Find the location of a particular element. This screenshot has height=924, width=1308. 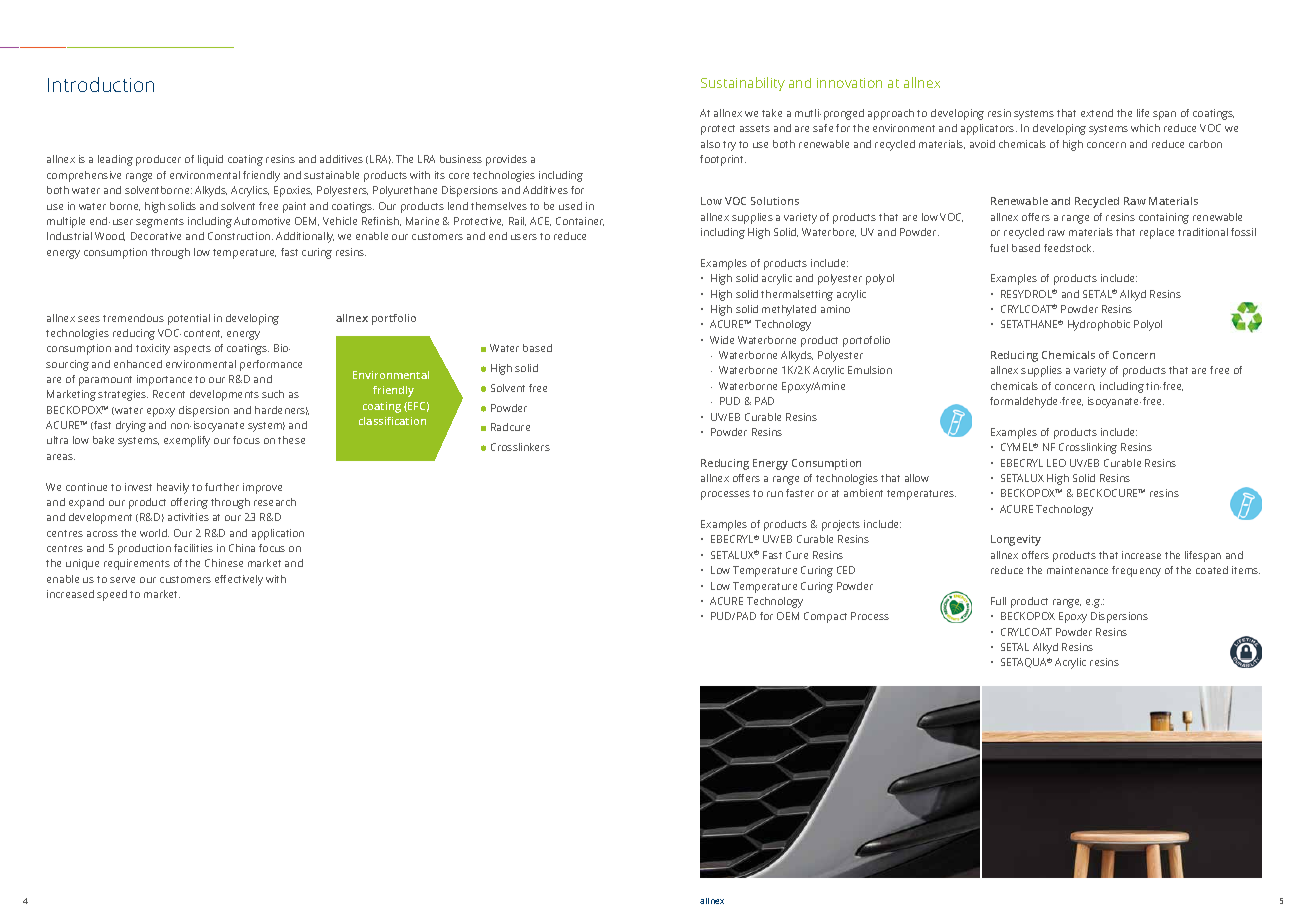

segments is located at coordinates (160, 223).
